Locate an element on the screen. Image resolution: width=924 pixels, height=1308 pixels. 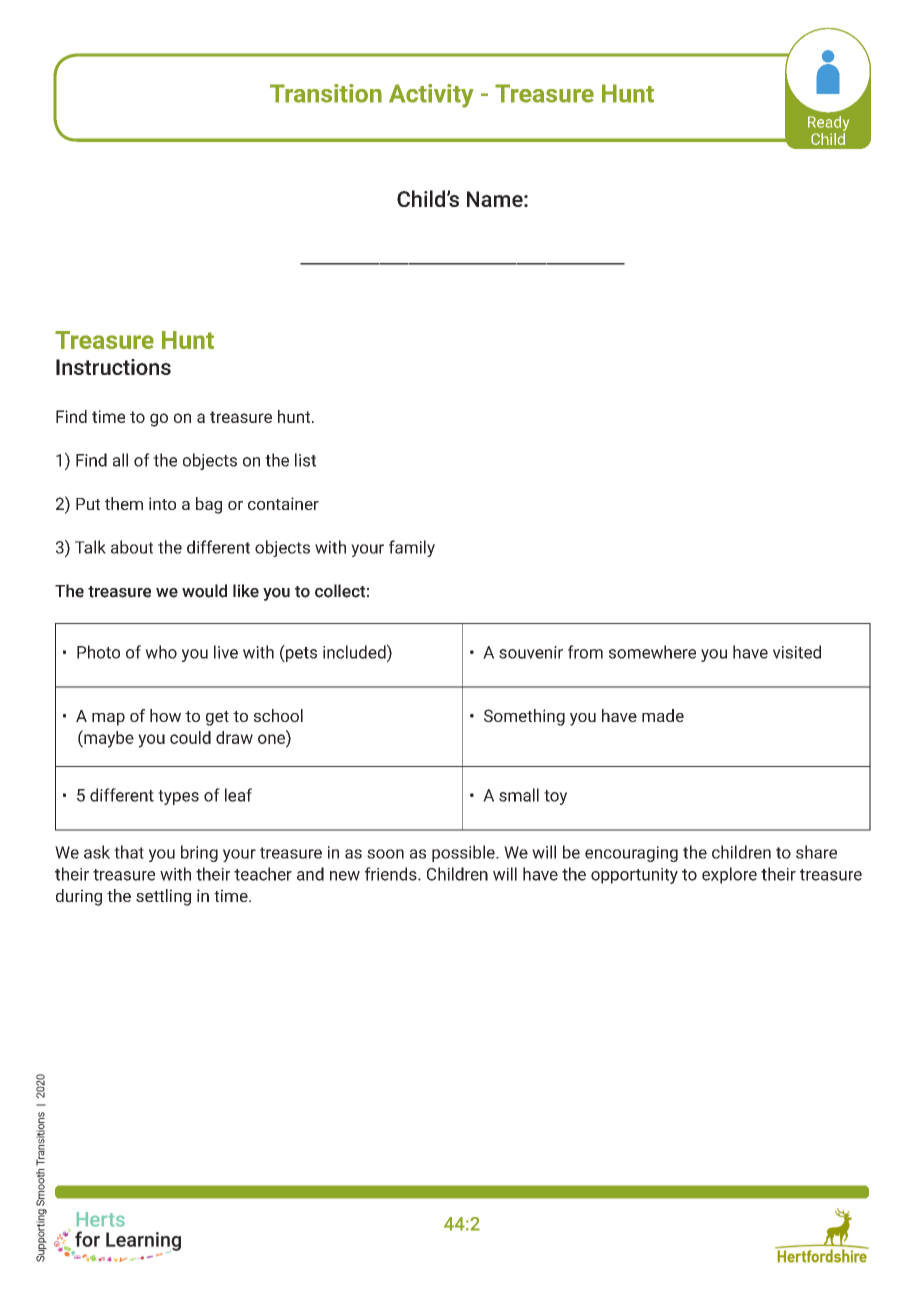
container is located at coordinates (283, 503).
